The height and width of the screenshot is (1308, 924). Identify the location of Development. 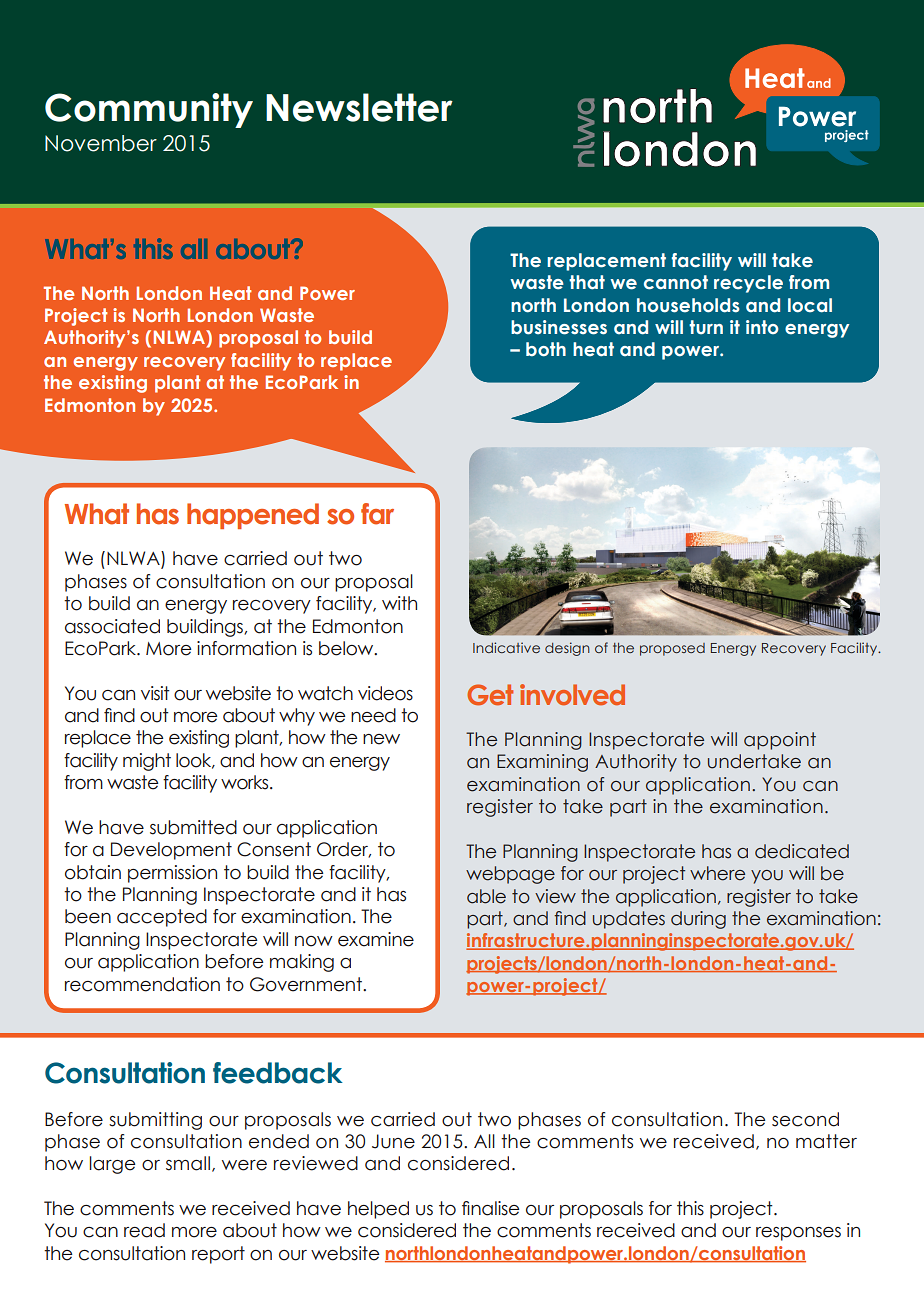
(171, 851).
